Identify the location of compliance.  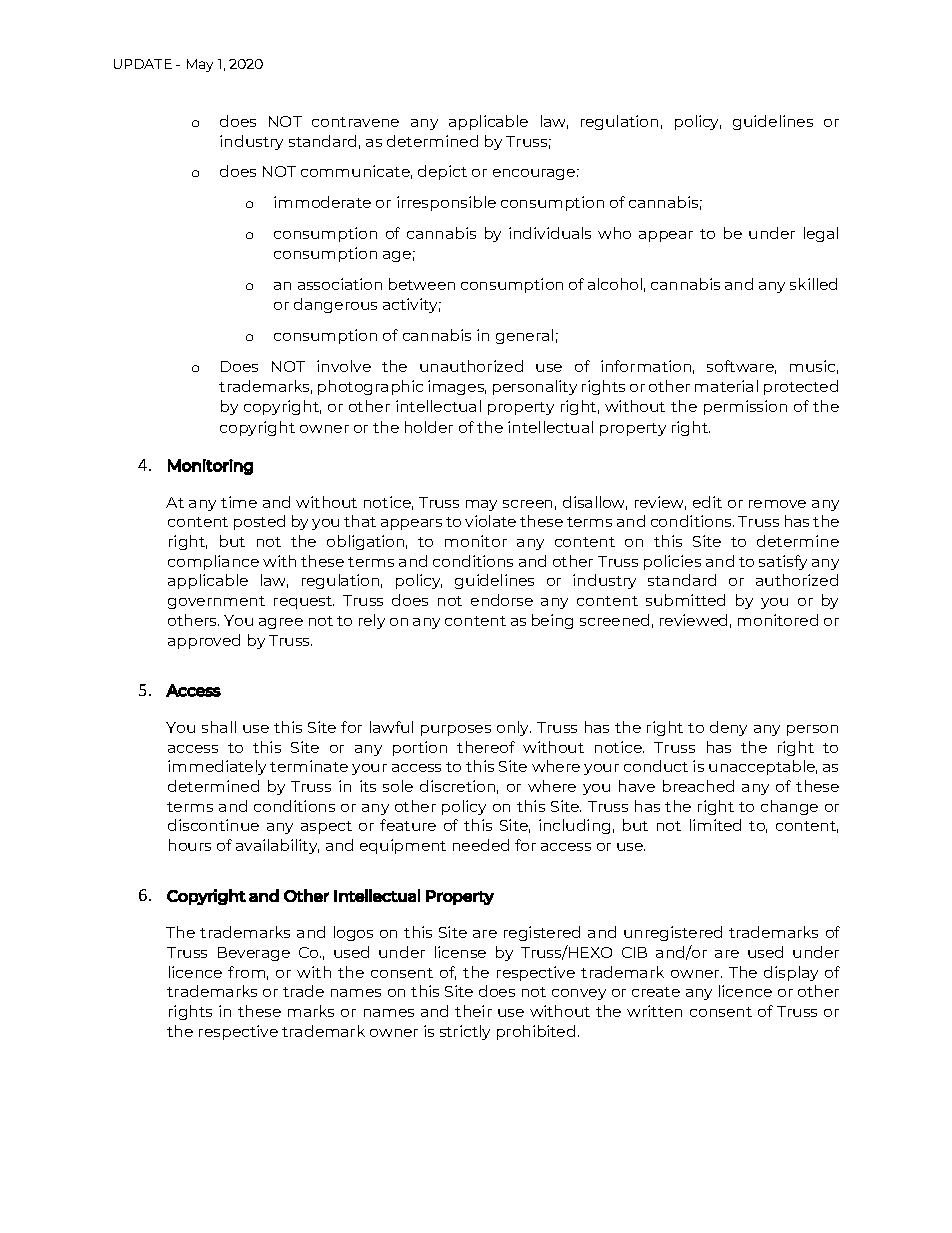
(213, 562).
